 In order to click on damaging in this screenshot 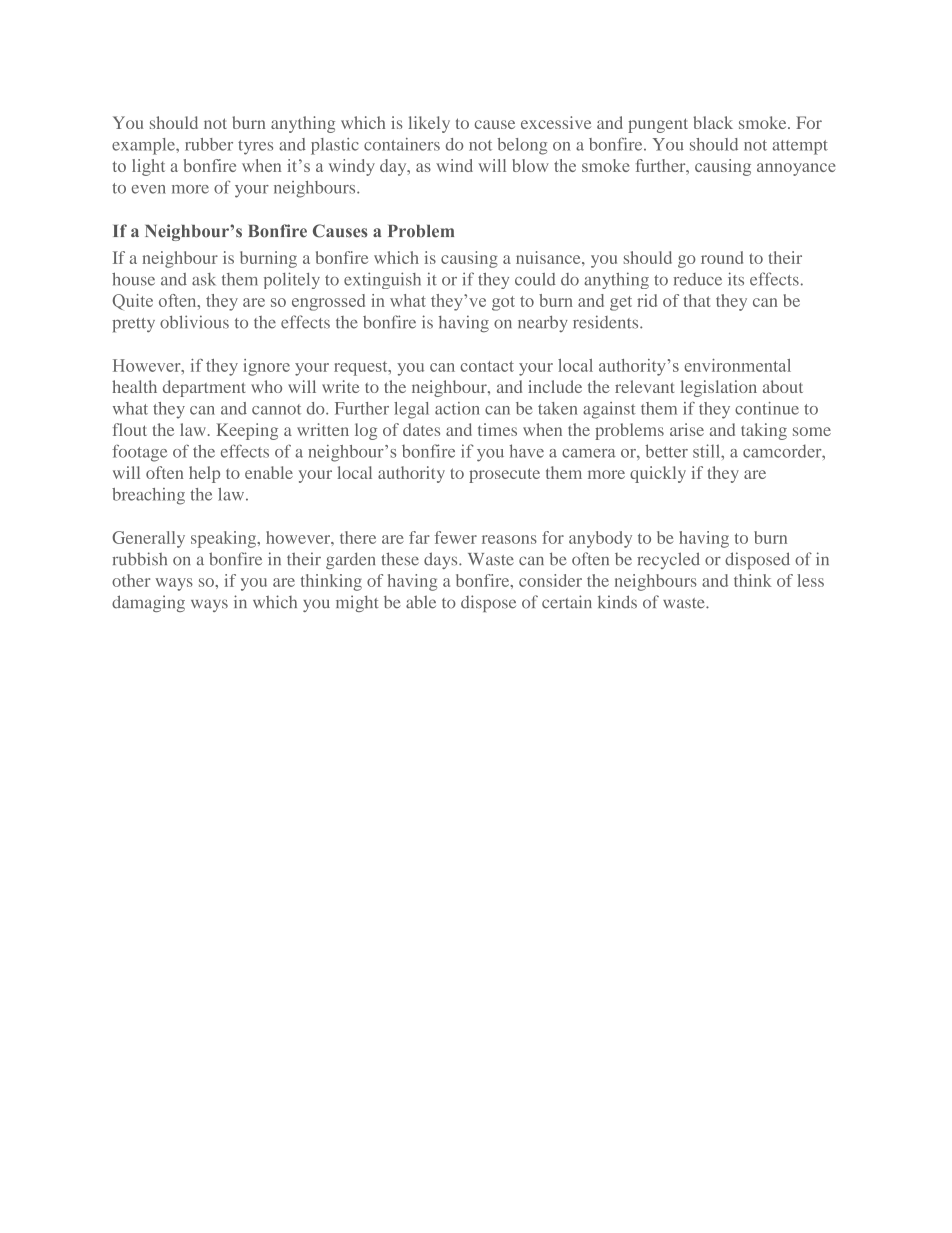, I will do `click(148, 603)`.
